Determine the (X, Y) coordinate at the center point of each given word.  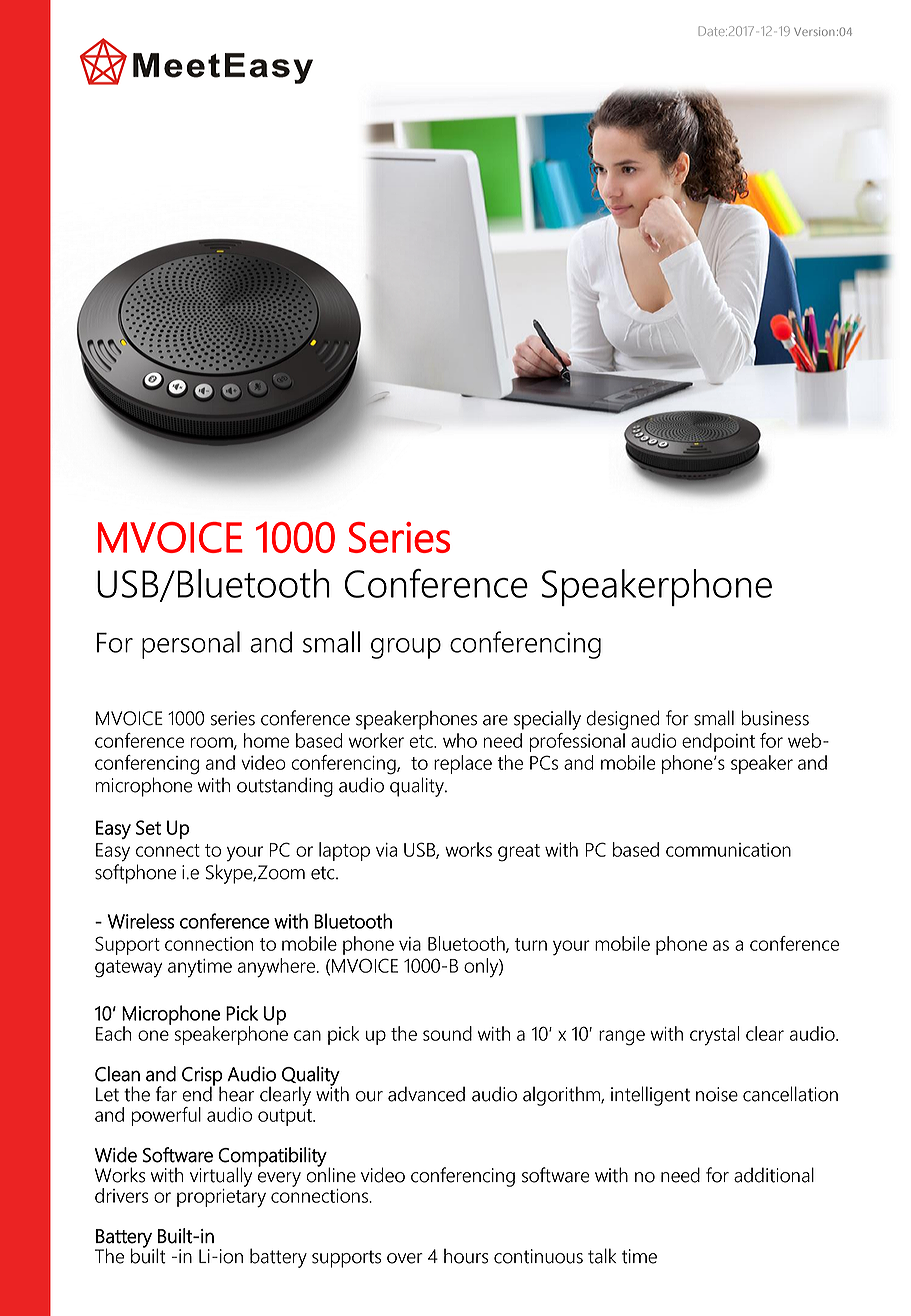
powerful (166, 1116)
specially (547, 720)
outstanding (285, 787)
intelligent (650, 1096)
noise (717, 1094)
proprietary (221, 1197)
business (775, 718)
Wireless (141, 921)
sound (447, 1033)
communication (728, 850)
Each (113, 1033)
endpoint (718, 742)
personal (191, 645)
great (519, 853)
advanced (426, 1094)
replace (463, 764)
